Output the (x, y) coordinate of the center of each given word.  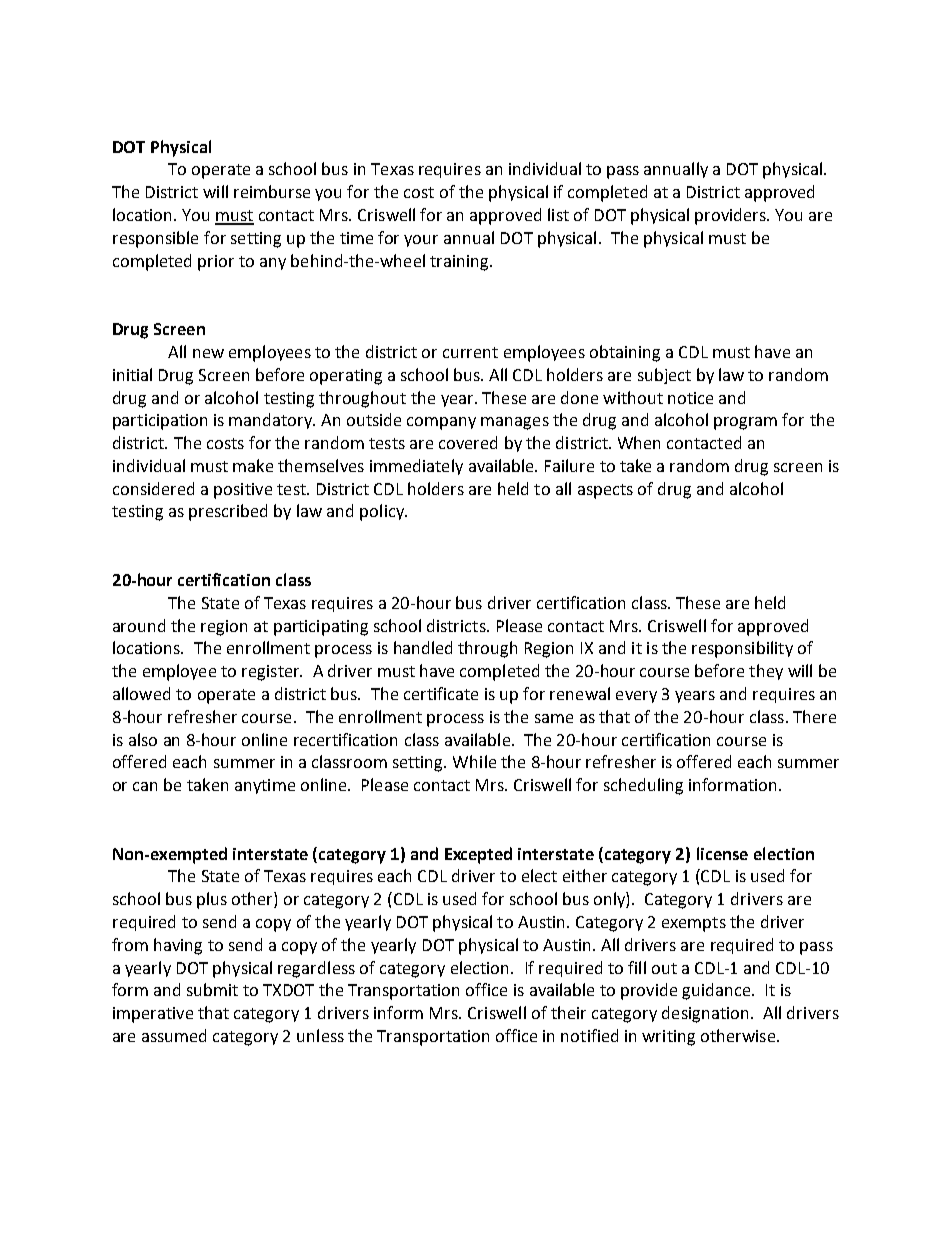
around (139, 625)
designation (705, 1014)
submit (212, 989)
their (568, 1012)
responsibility (742, 649)
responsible (155, 239)
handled (423, 647)
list (558, 214)
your (421, 241)
